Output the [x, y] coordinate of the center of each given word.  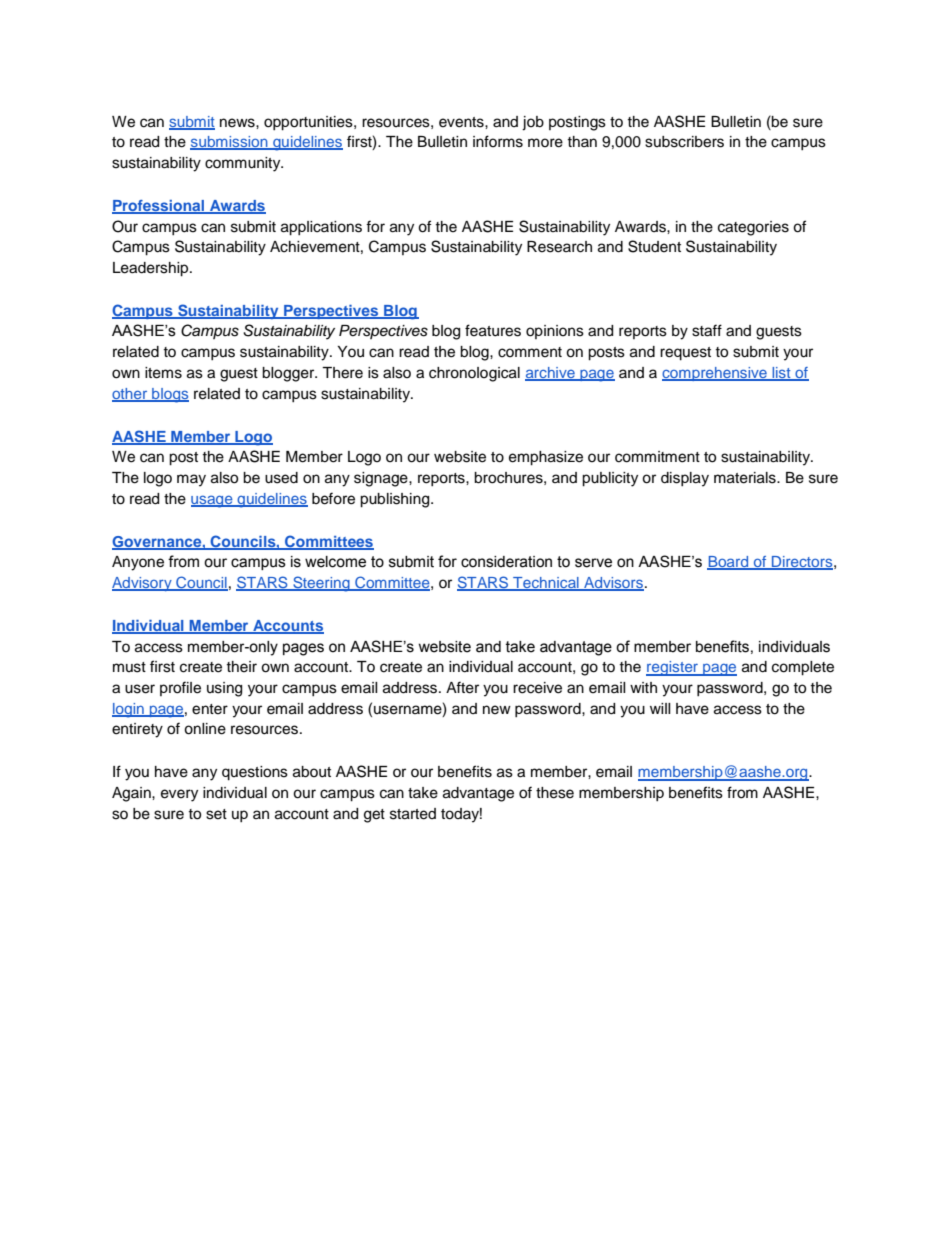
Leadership [152, 269]
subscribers [684, 142]
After [462, 687]
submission [230, 143]
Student [654, 246]
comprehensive [715, 374]
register [673, 668]
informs [498, 141]
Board [729, 563]
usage [213, 501]
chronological [474, 374]
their [241, 667]
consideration [506, 562]
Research [559, 247]
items [163, 373]
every [179, 795]
